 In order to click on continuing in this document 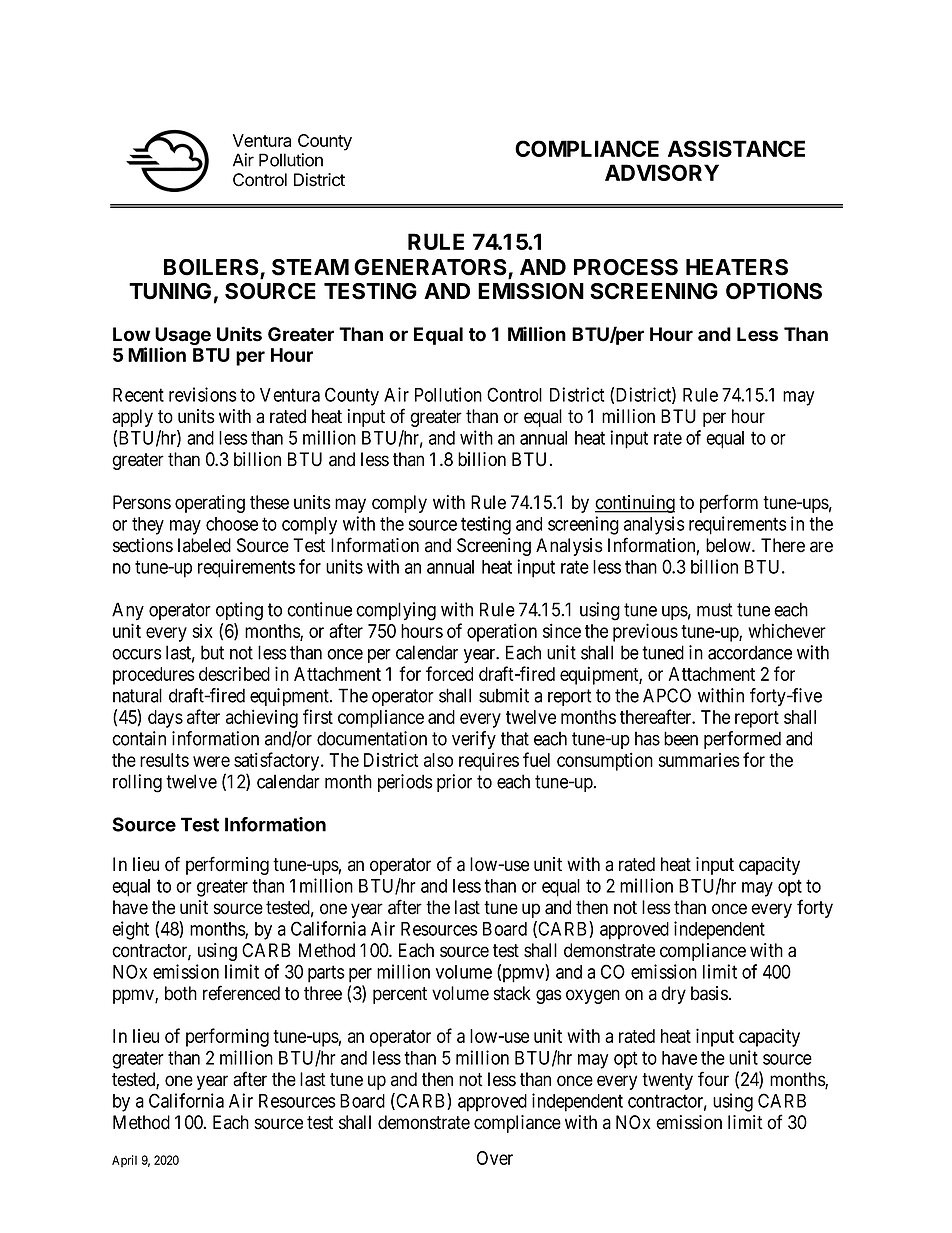, I will do `click(635, 504)`.
